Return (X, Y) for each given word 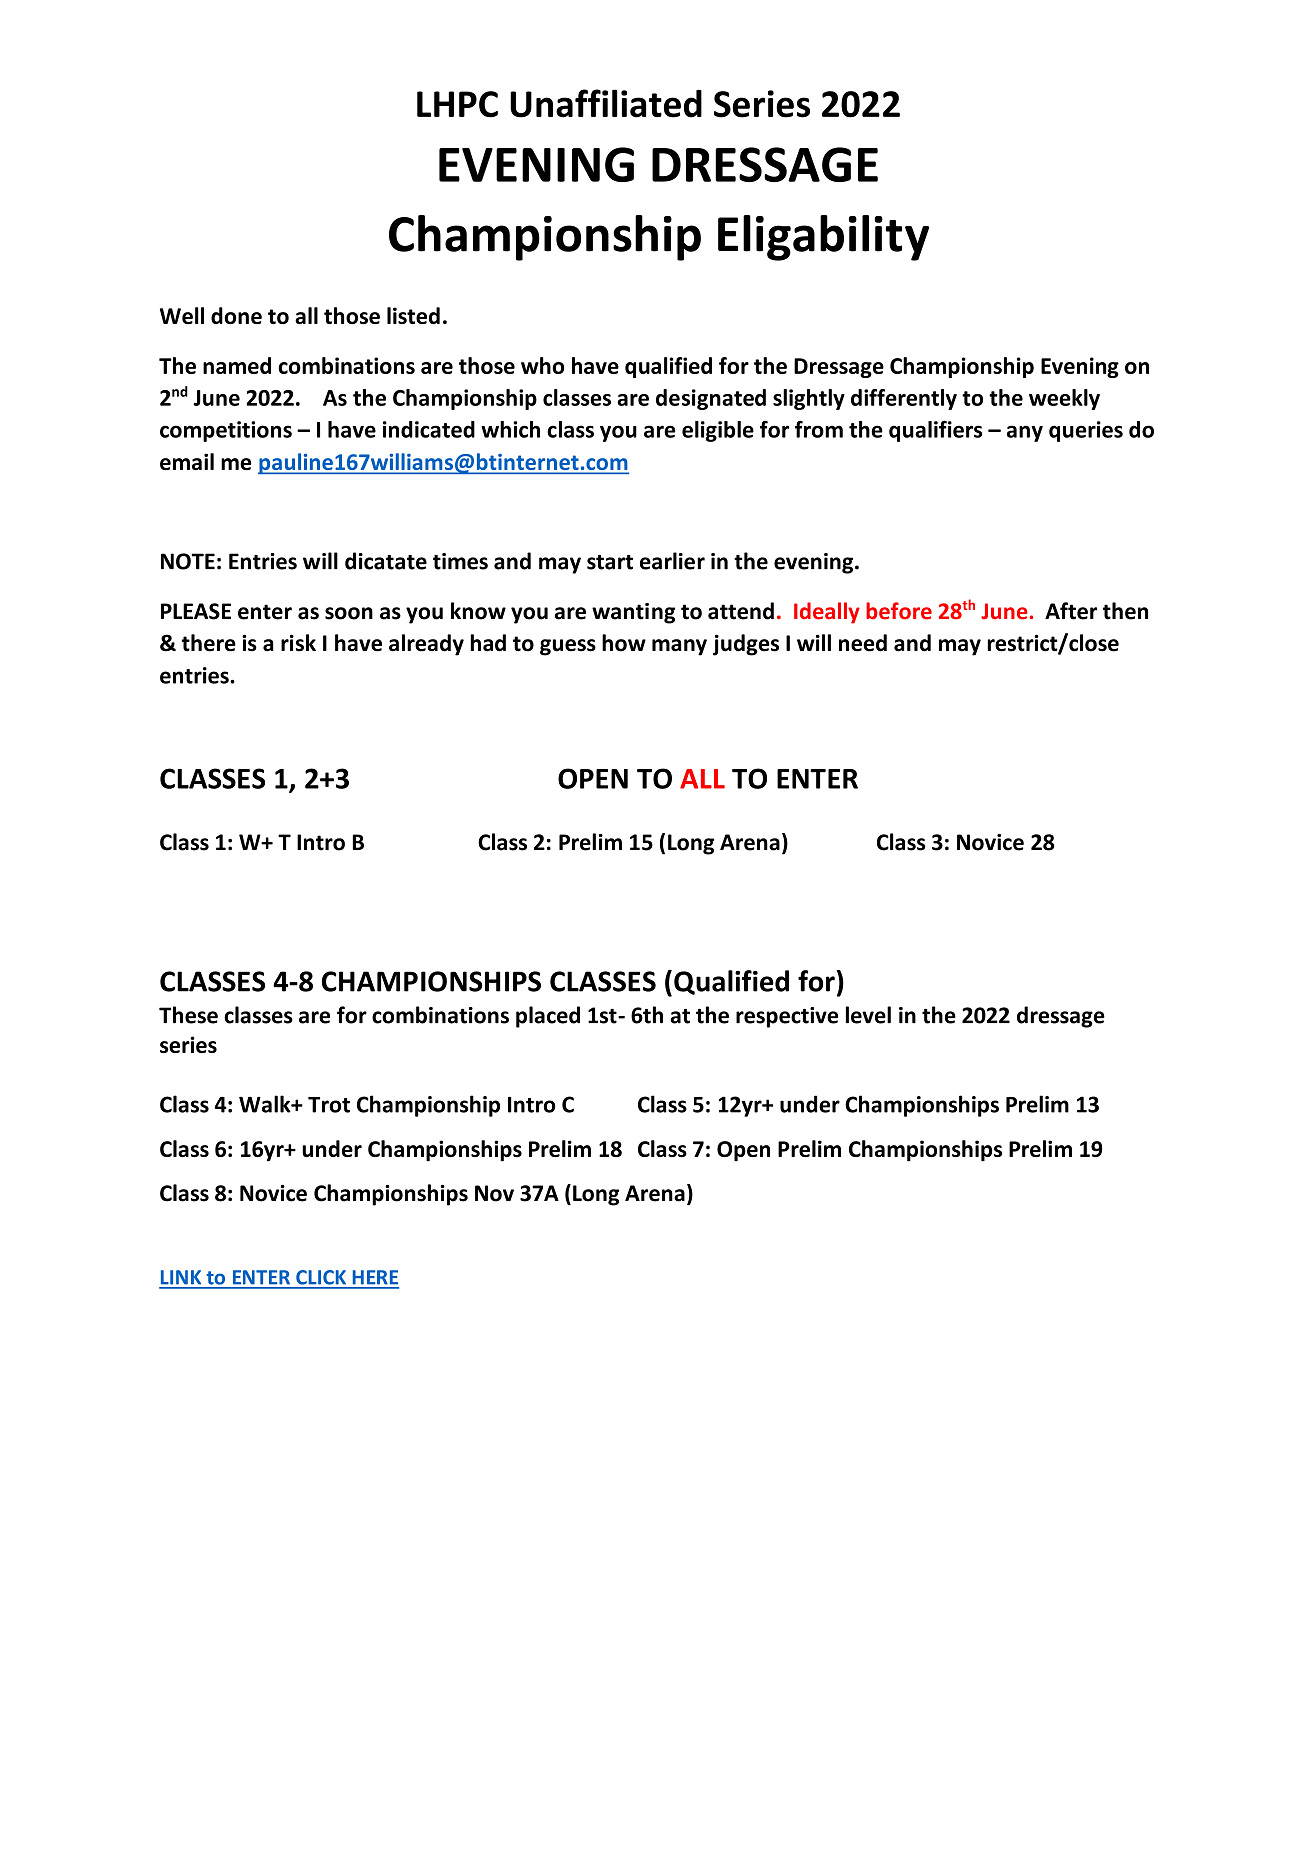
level (868, 1015)
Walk (266, 1104)
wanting (633, 613)
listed (413, 315)
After (1071, 611)
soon (349, 613)
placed (548, 1017)
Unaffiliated (606, 103)
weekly (1064, 399)
